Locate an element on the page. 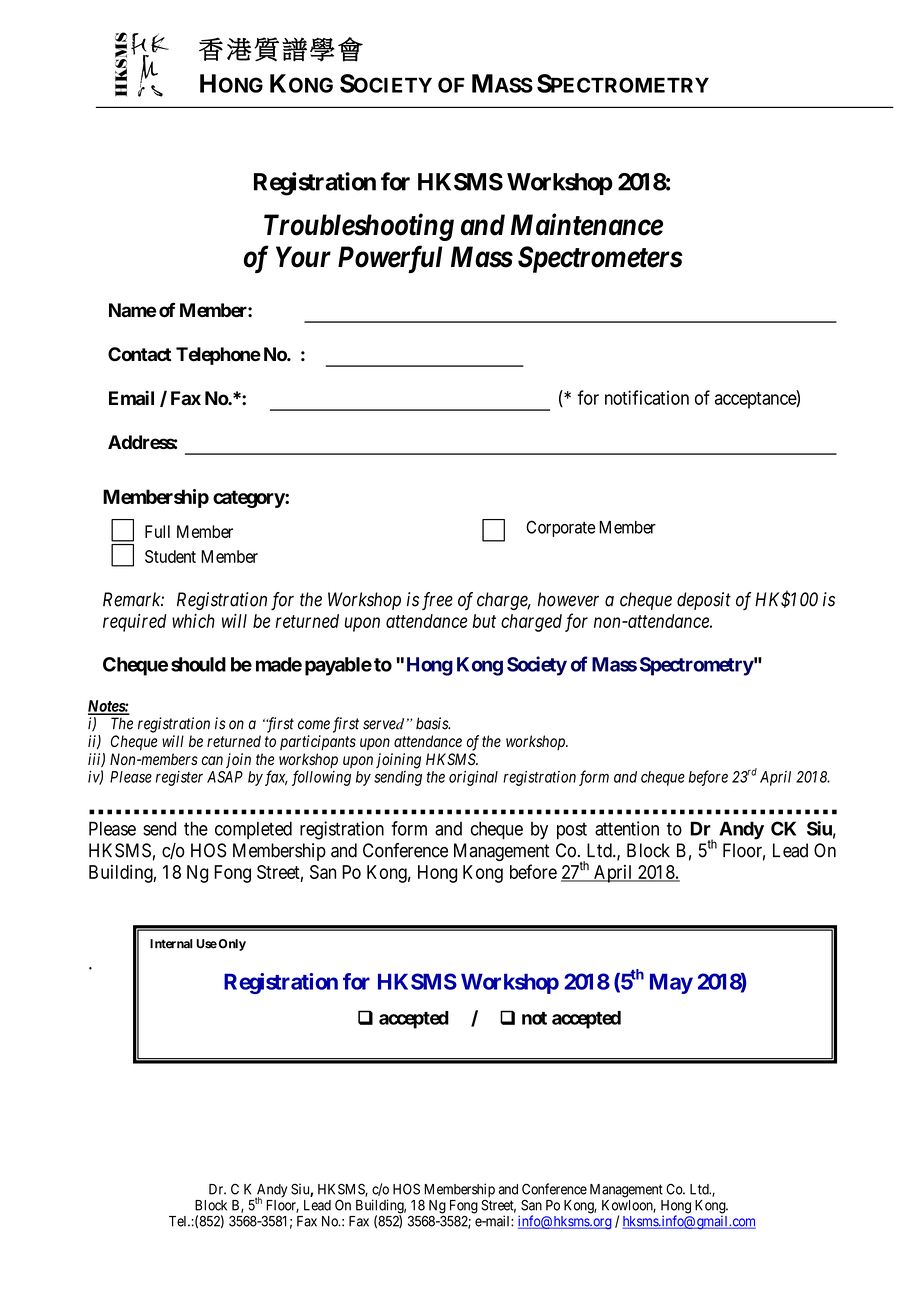 This page has height=1308, width=924. which is located at coordinates (193, 621).
